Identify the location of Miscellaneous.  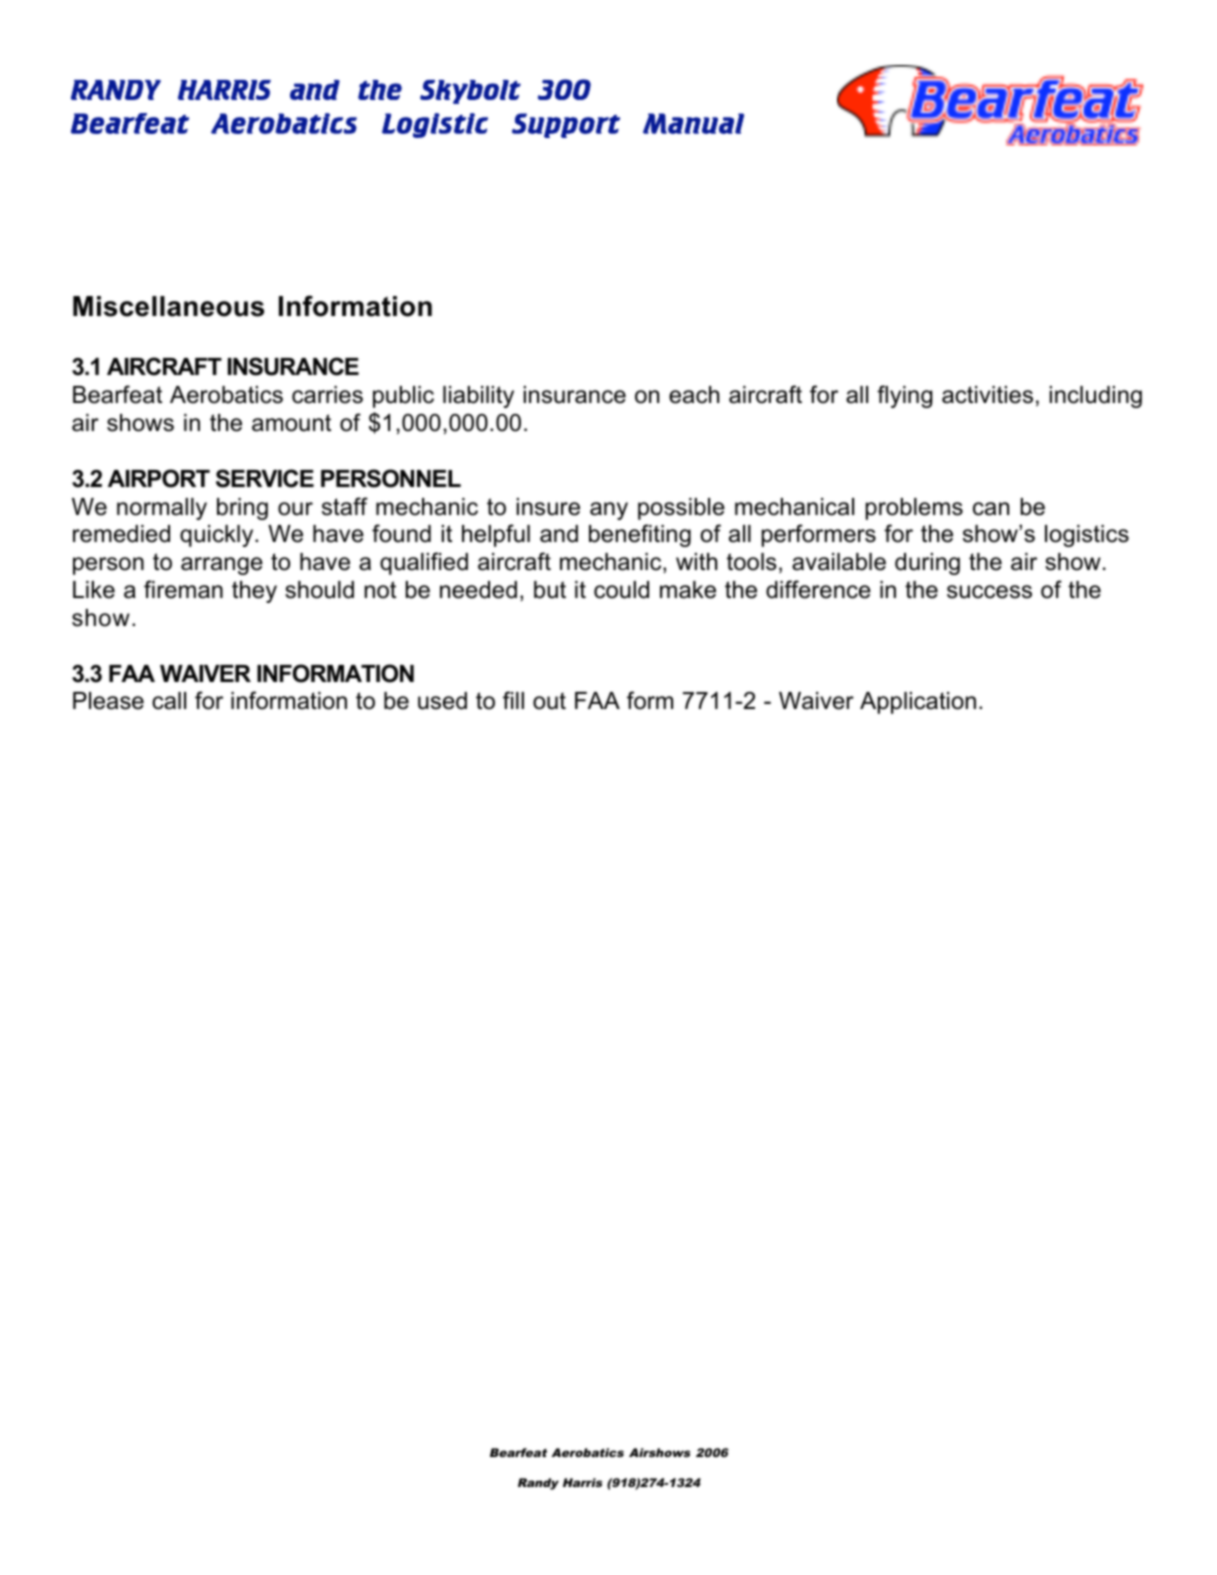
(168, 306).
